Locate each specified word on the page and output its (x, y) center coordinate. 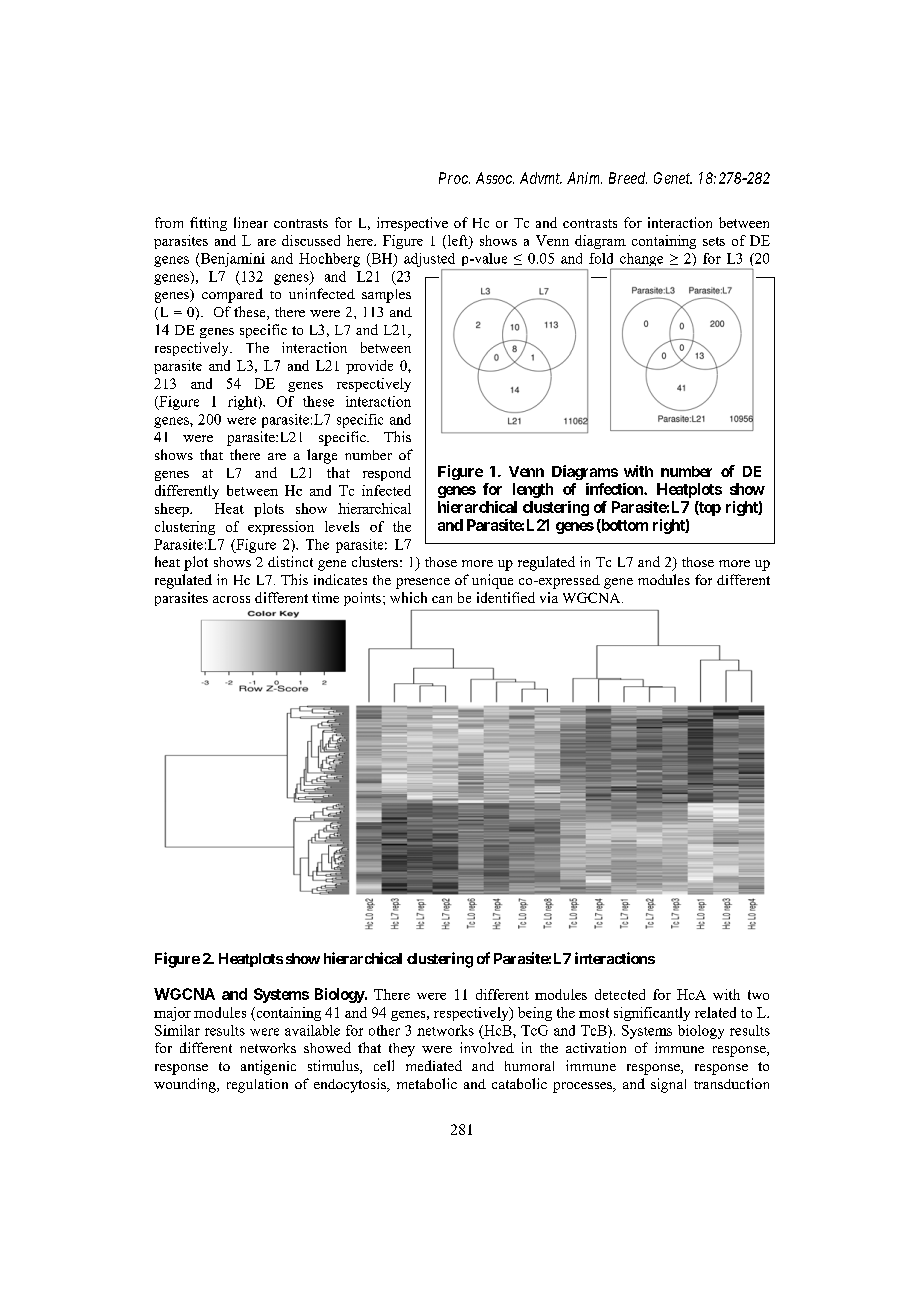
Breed (628, 178)
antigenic (268, 1067)
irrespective (412, 224)
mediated (434, 1065)
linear (251, 222)
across (231, 599)
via (549, 597)
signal (668, 1085)
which (408, 597)
